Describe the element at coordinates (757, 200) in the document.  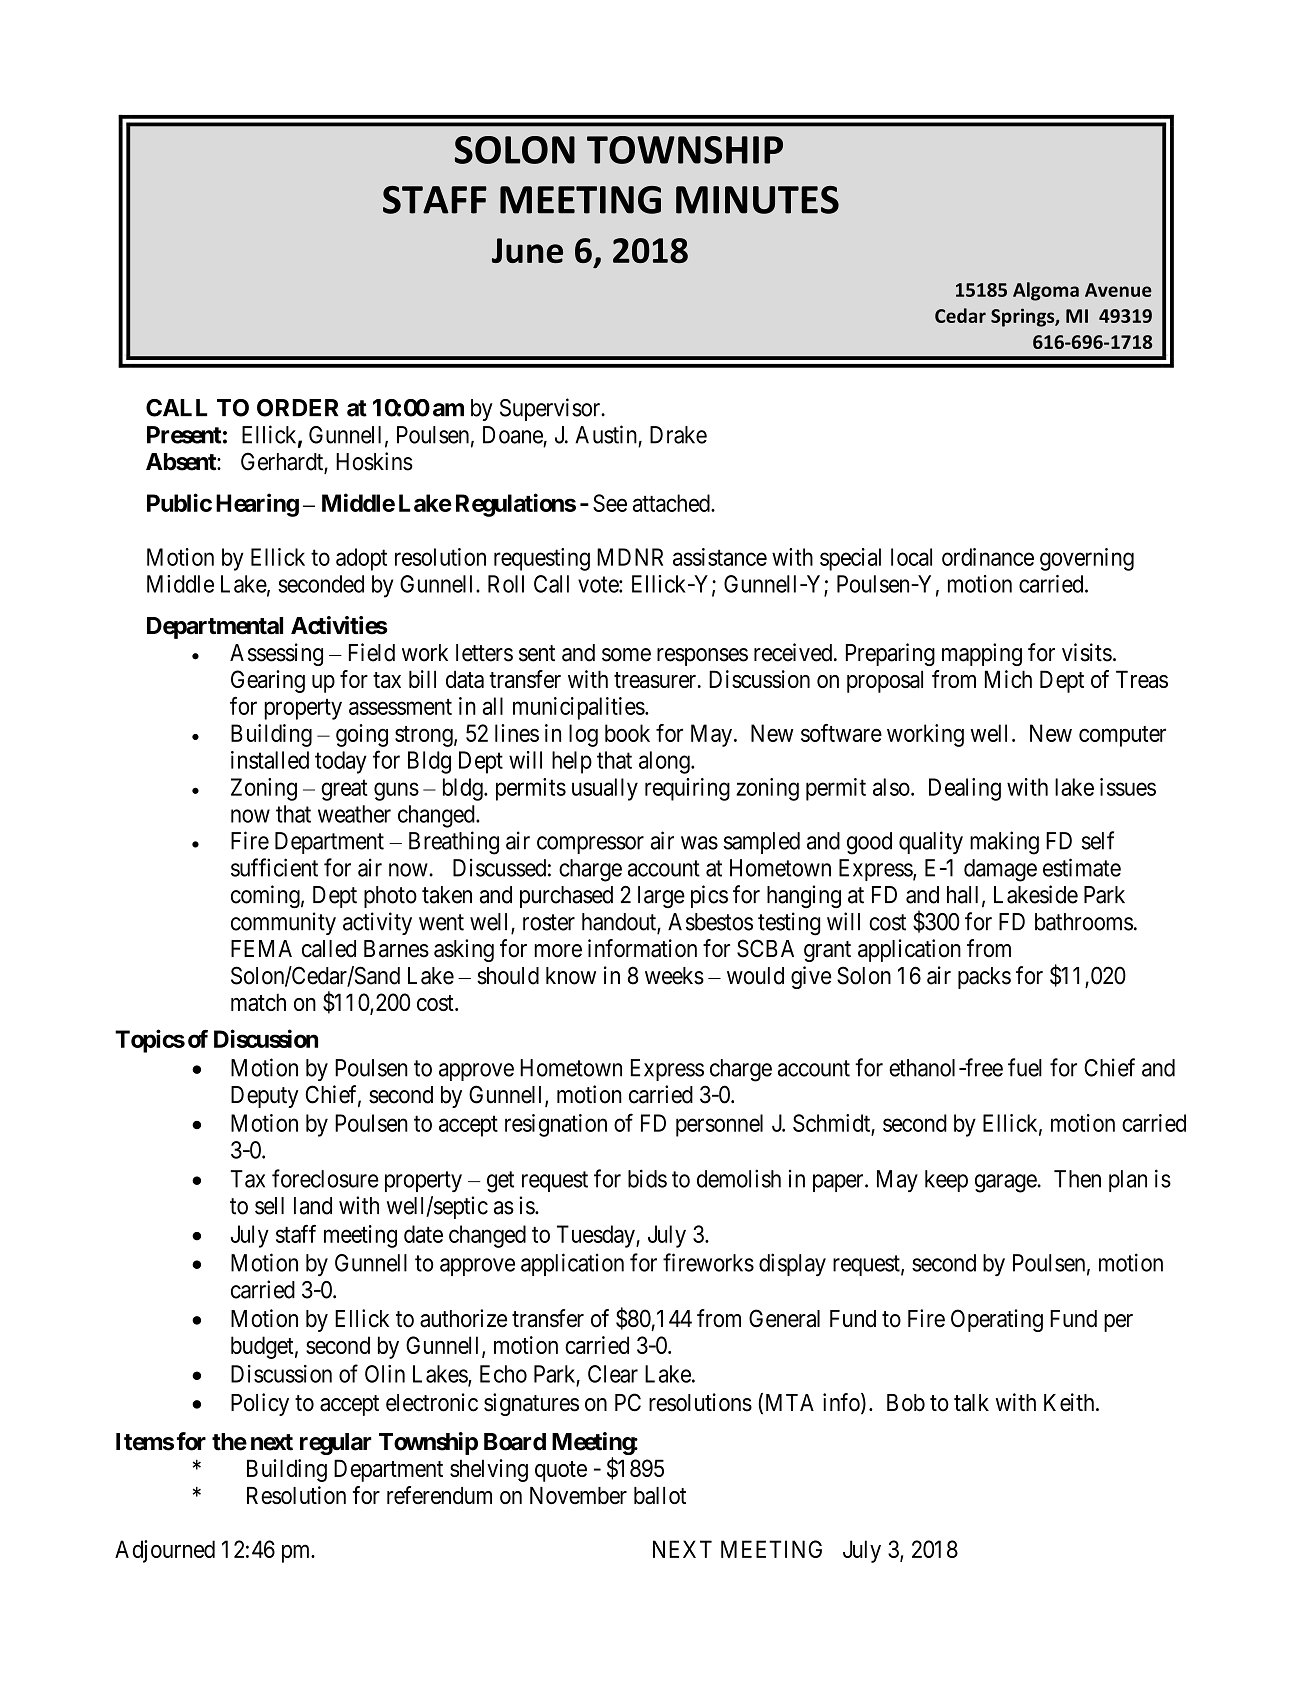
I see `MINUTES` at that location.
